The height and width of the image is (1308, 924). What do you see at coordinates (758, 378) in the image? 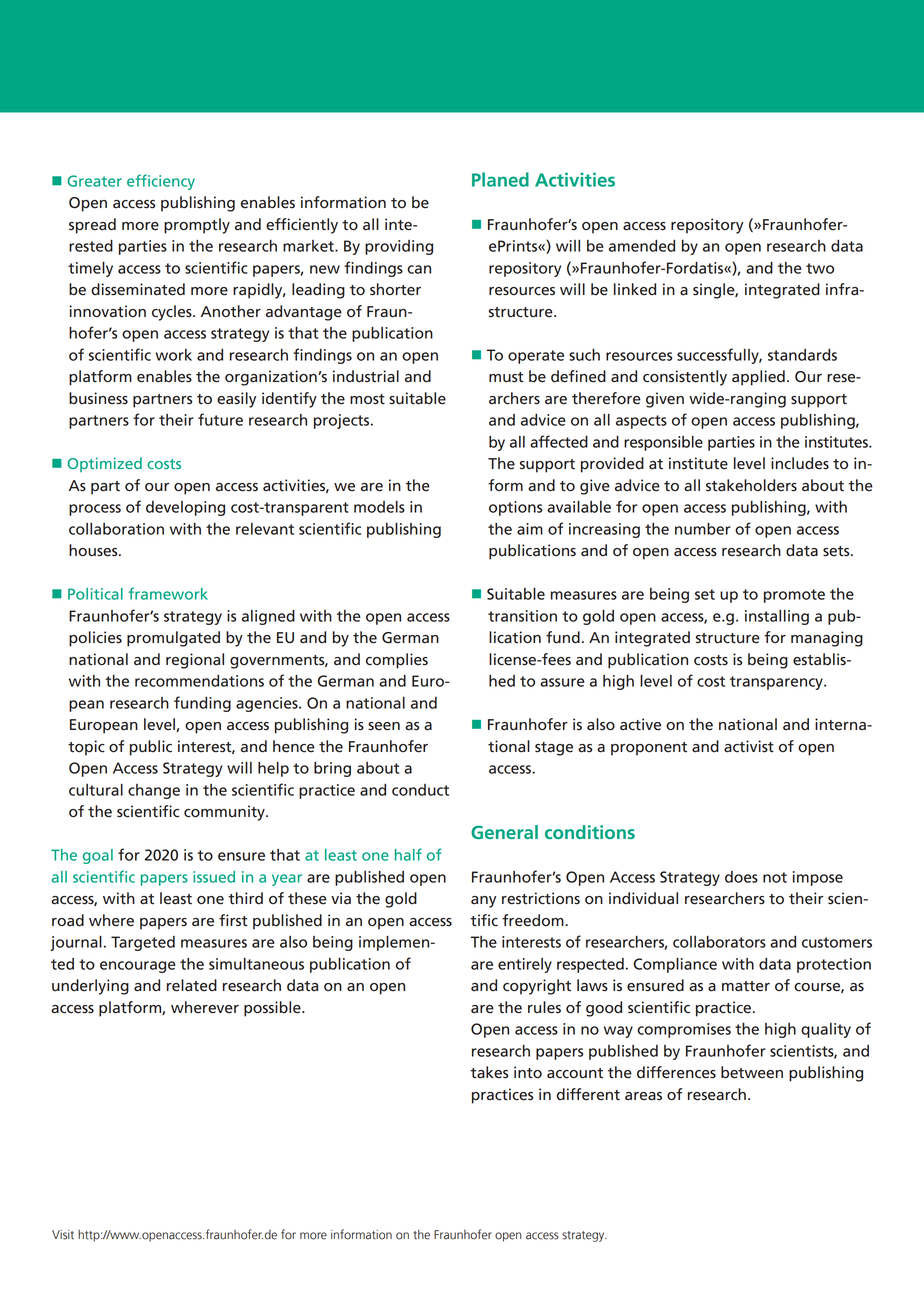
I see `applied` at bounding box center [758, 378].
